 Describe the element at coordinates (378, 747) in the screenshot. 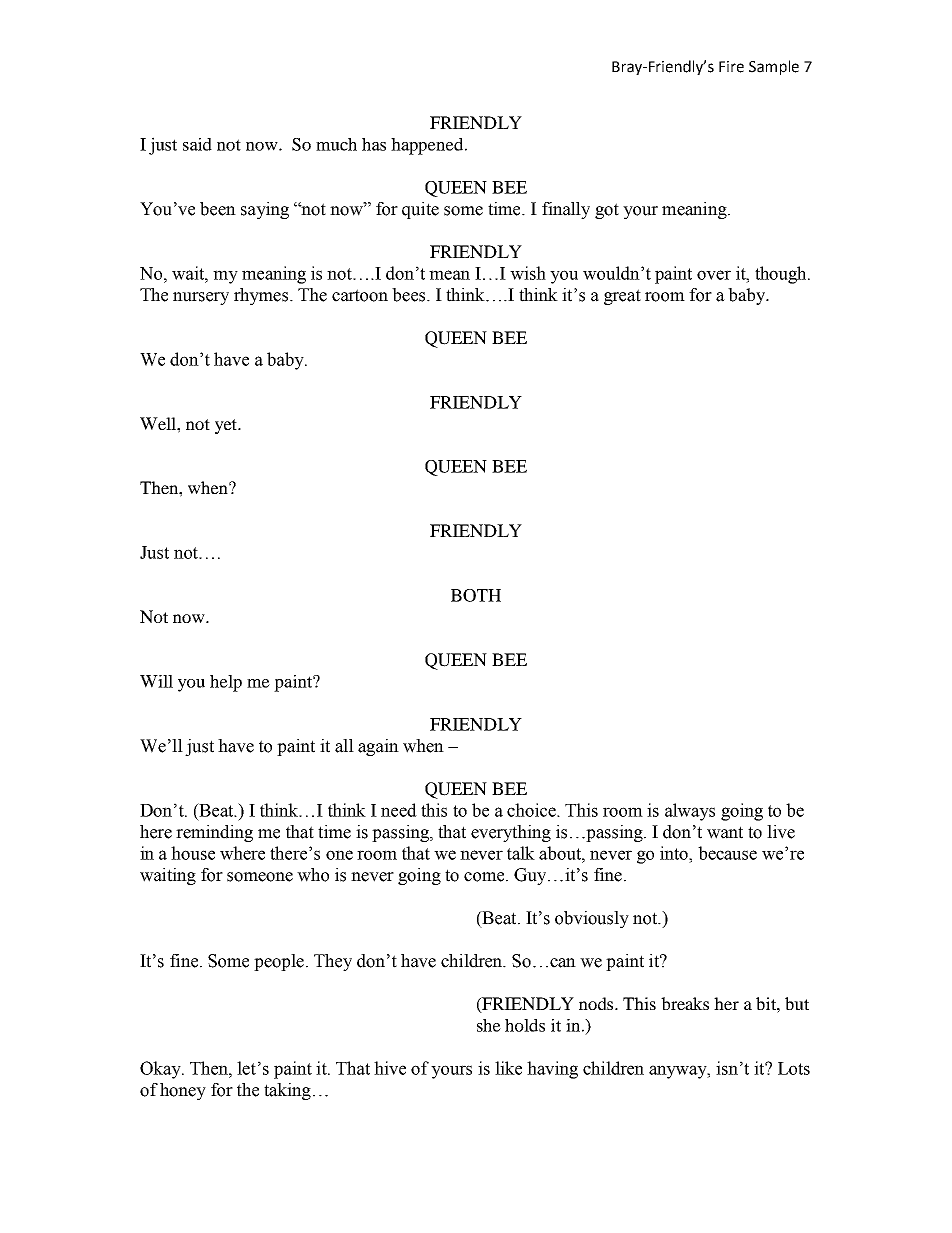

I see `again` at that location.
